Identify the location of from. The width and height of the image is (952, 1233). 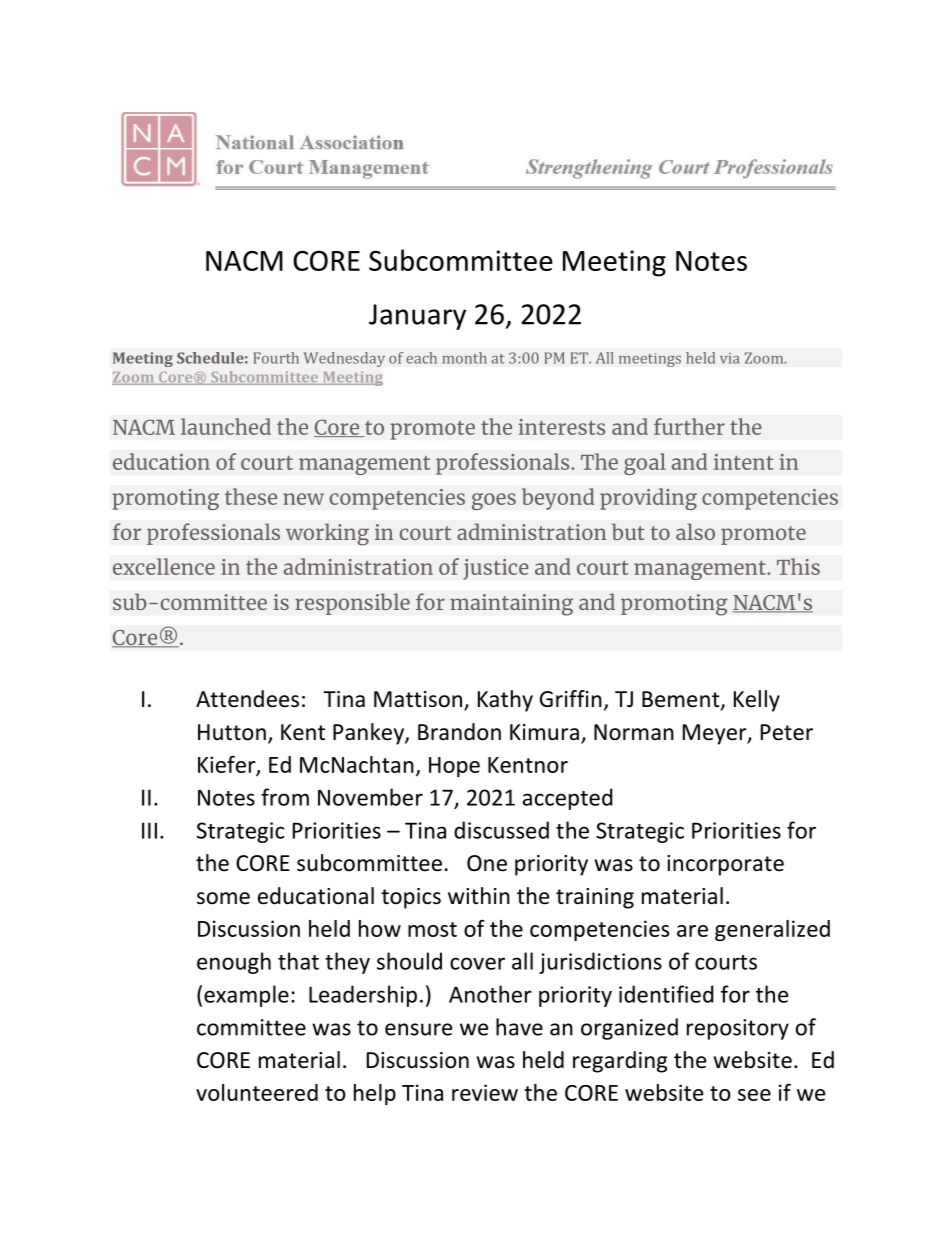
(285, 797).
